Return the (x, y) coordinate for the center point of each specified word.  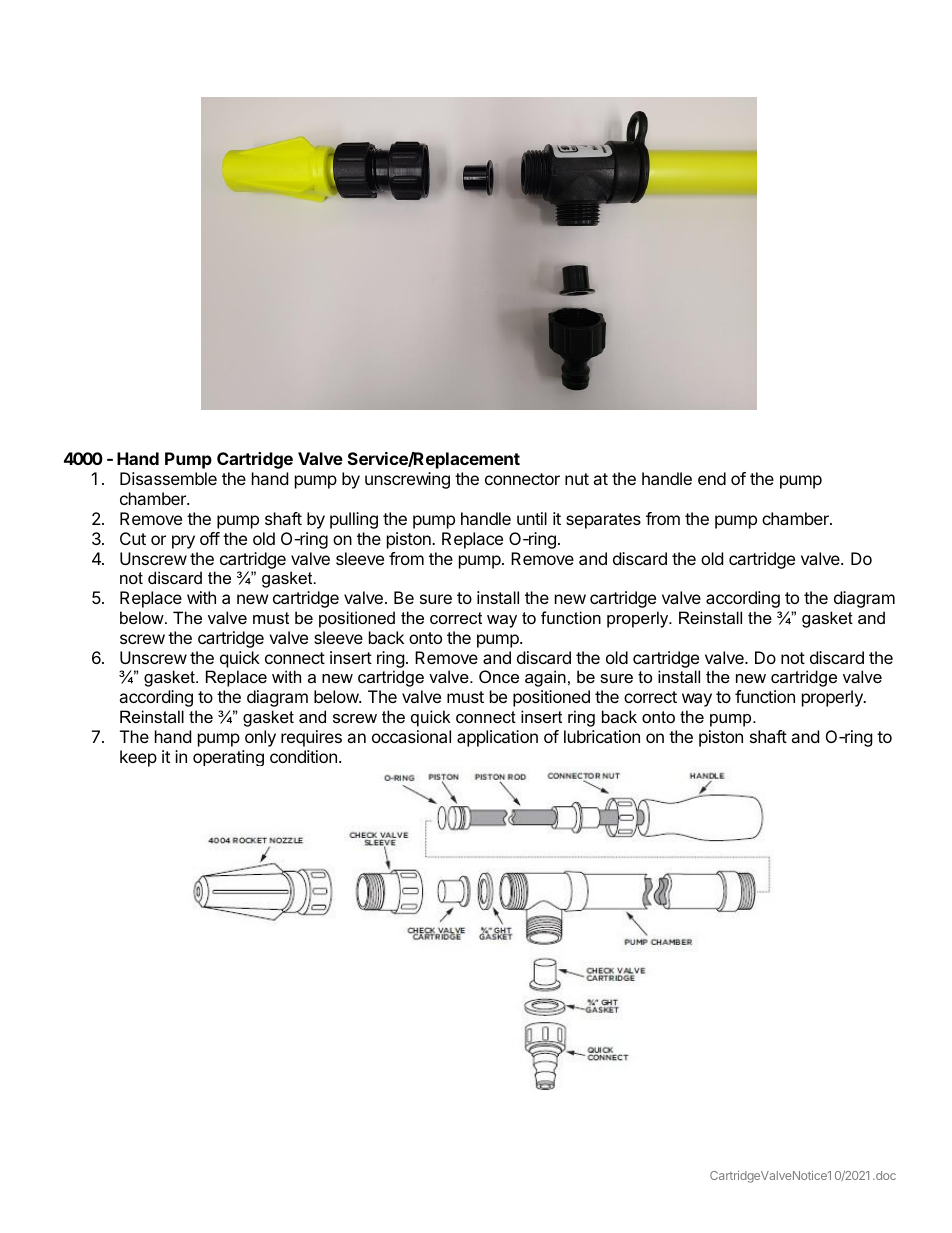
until (532, 518)
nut (577, 479)
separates (603, 521)
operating (228, 758)
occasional (411, 736)
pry (183, 542)
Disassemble (168, 478)
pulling (354, 520)
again (545, 678)
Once (499, 676)
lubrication (602, 736)
